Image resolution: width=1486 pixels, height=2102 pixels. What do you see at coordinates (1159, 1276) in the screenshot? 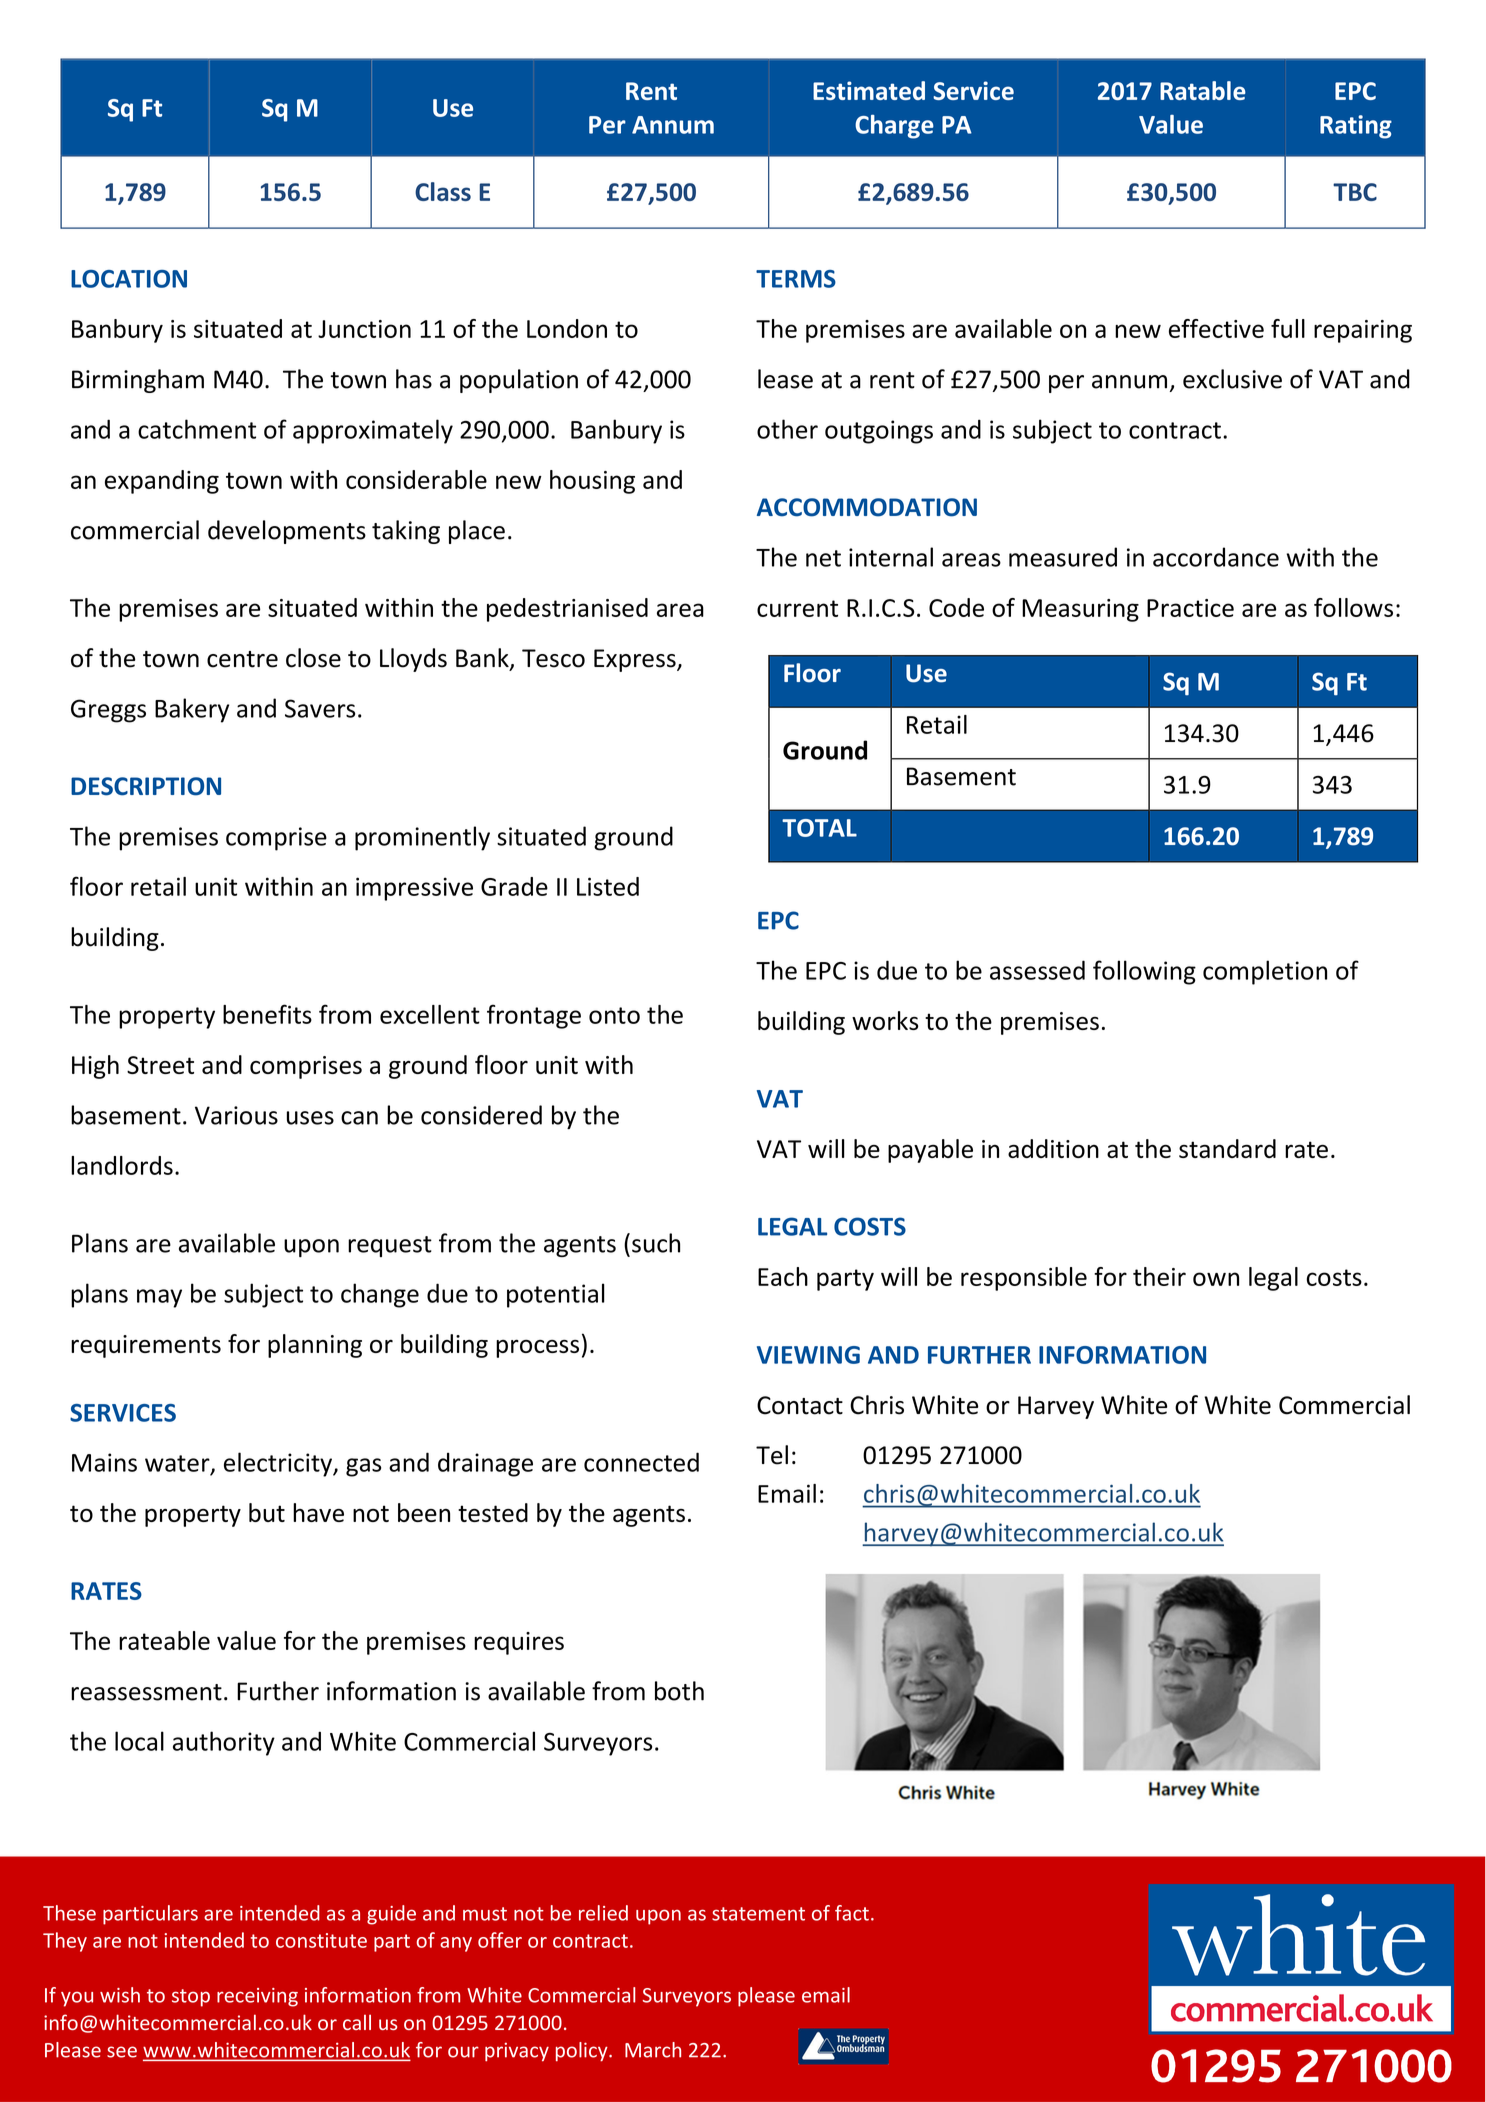
I see `their` at bounding box center [1159, 1276].
